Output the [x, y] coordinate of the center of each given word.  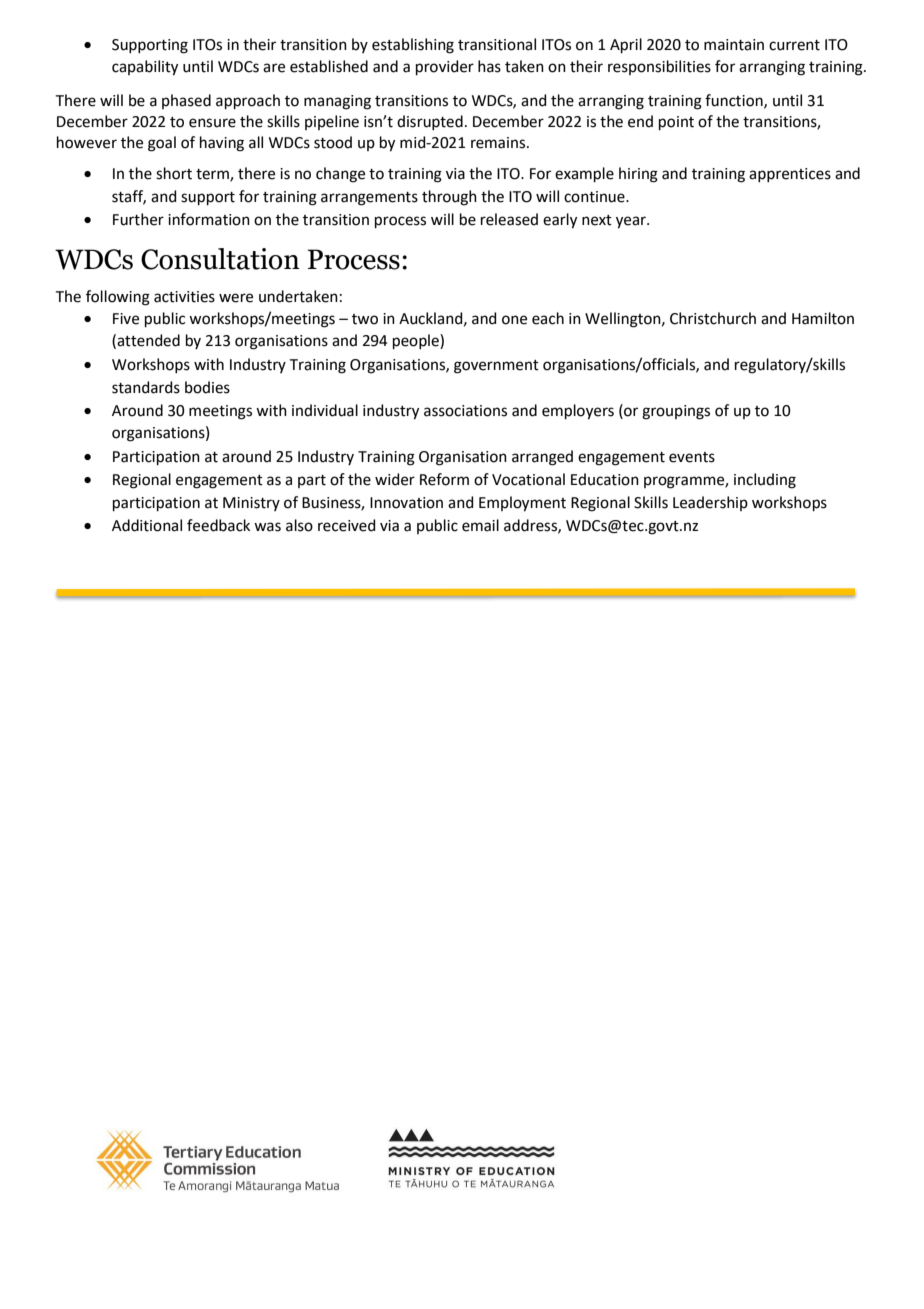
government [496, 367]
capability [145, 68]
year [632, 222]
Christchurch [713, 318]
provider [445, 67]
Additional [147, 525]
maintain [734, 45]
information [209, 219]
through [449, 198]
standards [146, 387]
